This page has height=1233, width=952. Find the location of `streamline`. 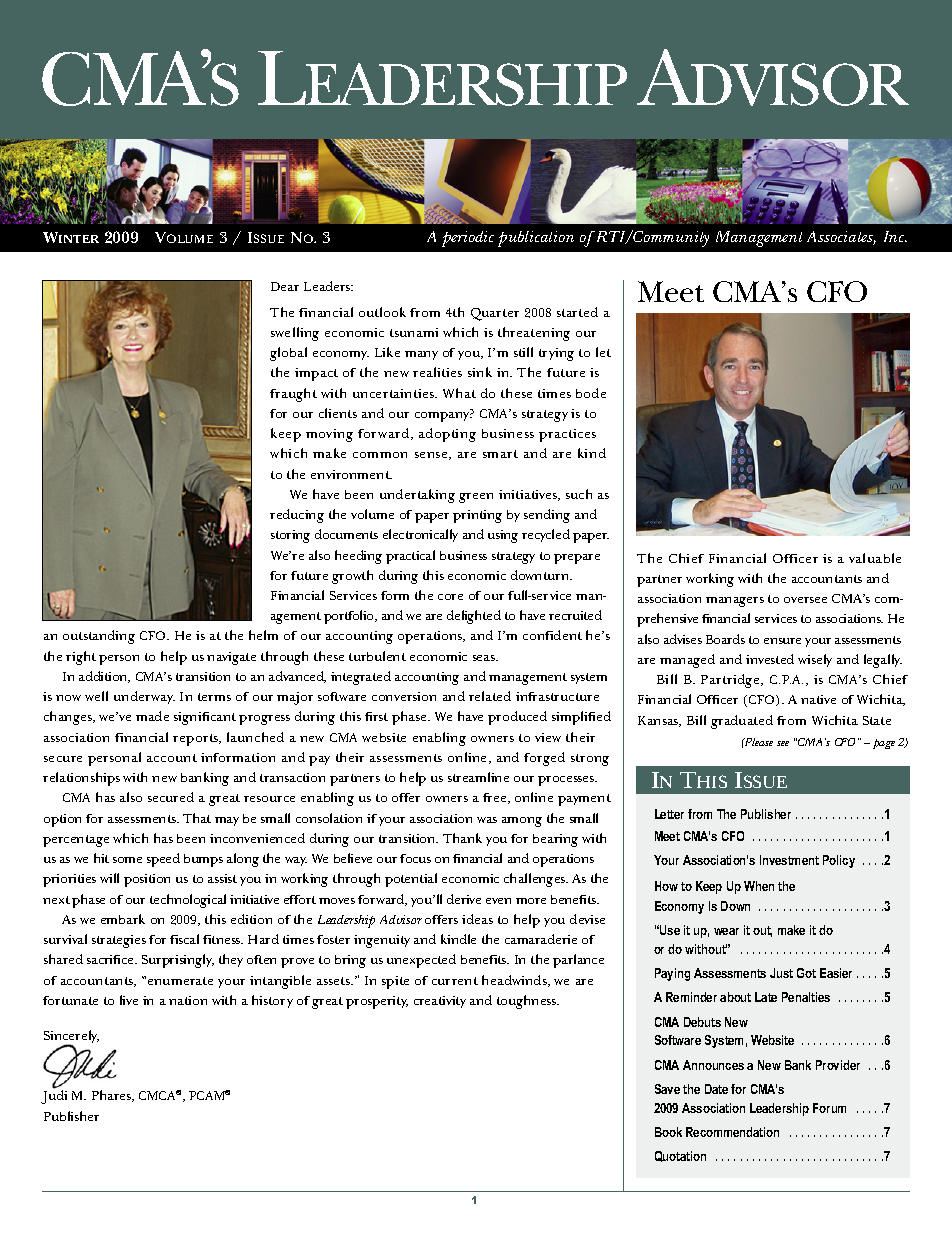

streamline is located at coordinates (478, 777).
